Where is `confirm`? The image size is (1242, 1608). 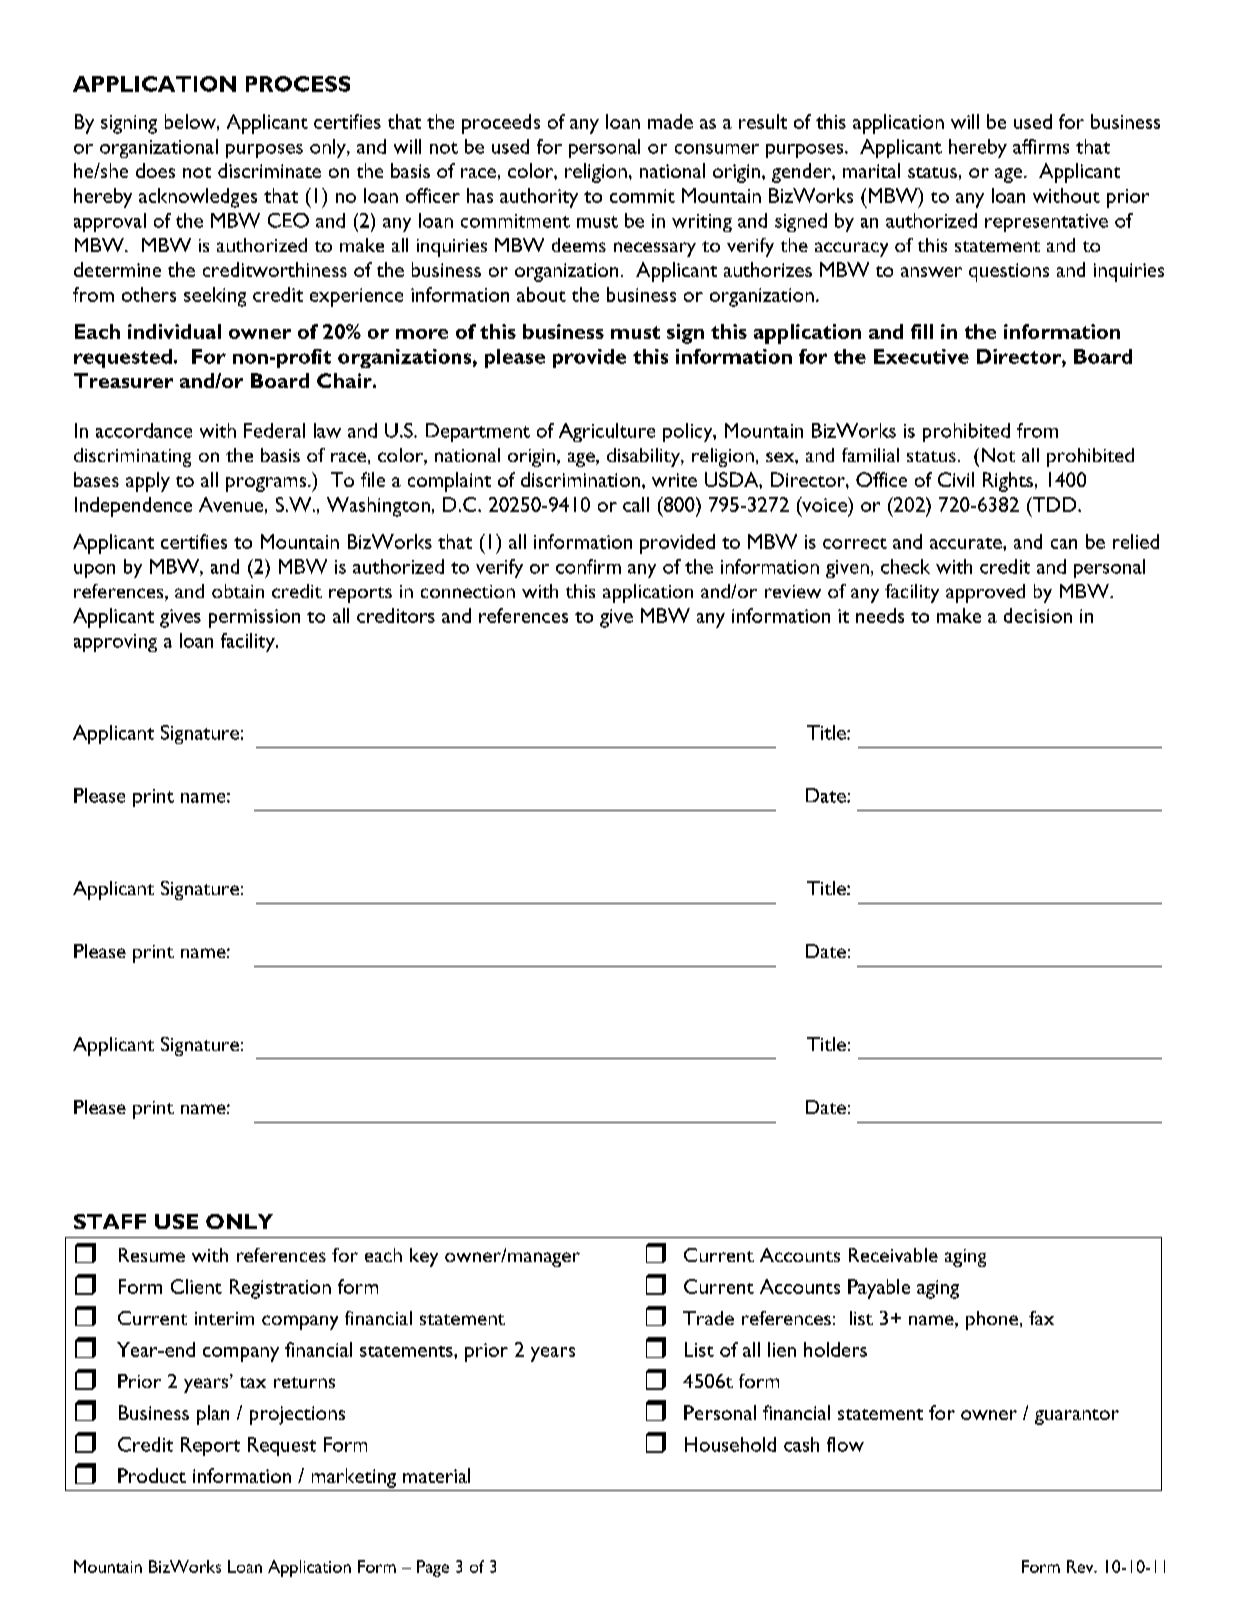 confirm is located at coordinates (588, 566).
